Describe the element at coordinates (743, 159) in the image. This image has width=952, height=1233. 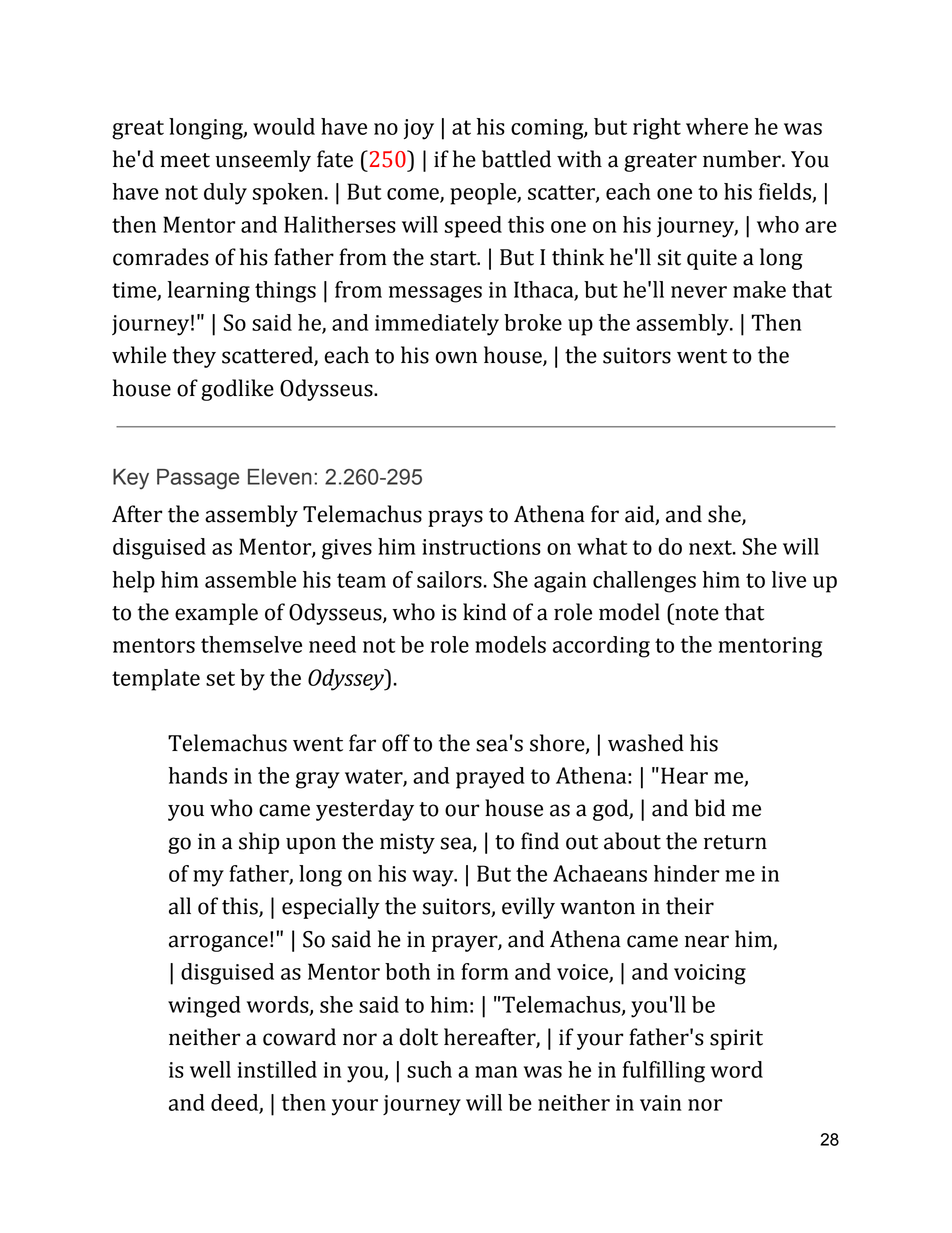
I see `number` at that location.
